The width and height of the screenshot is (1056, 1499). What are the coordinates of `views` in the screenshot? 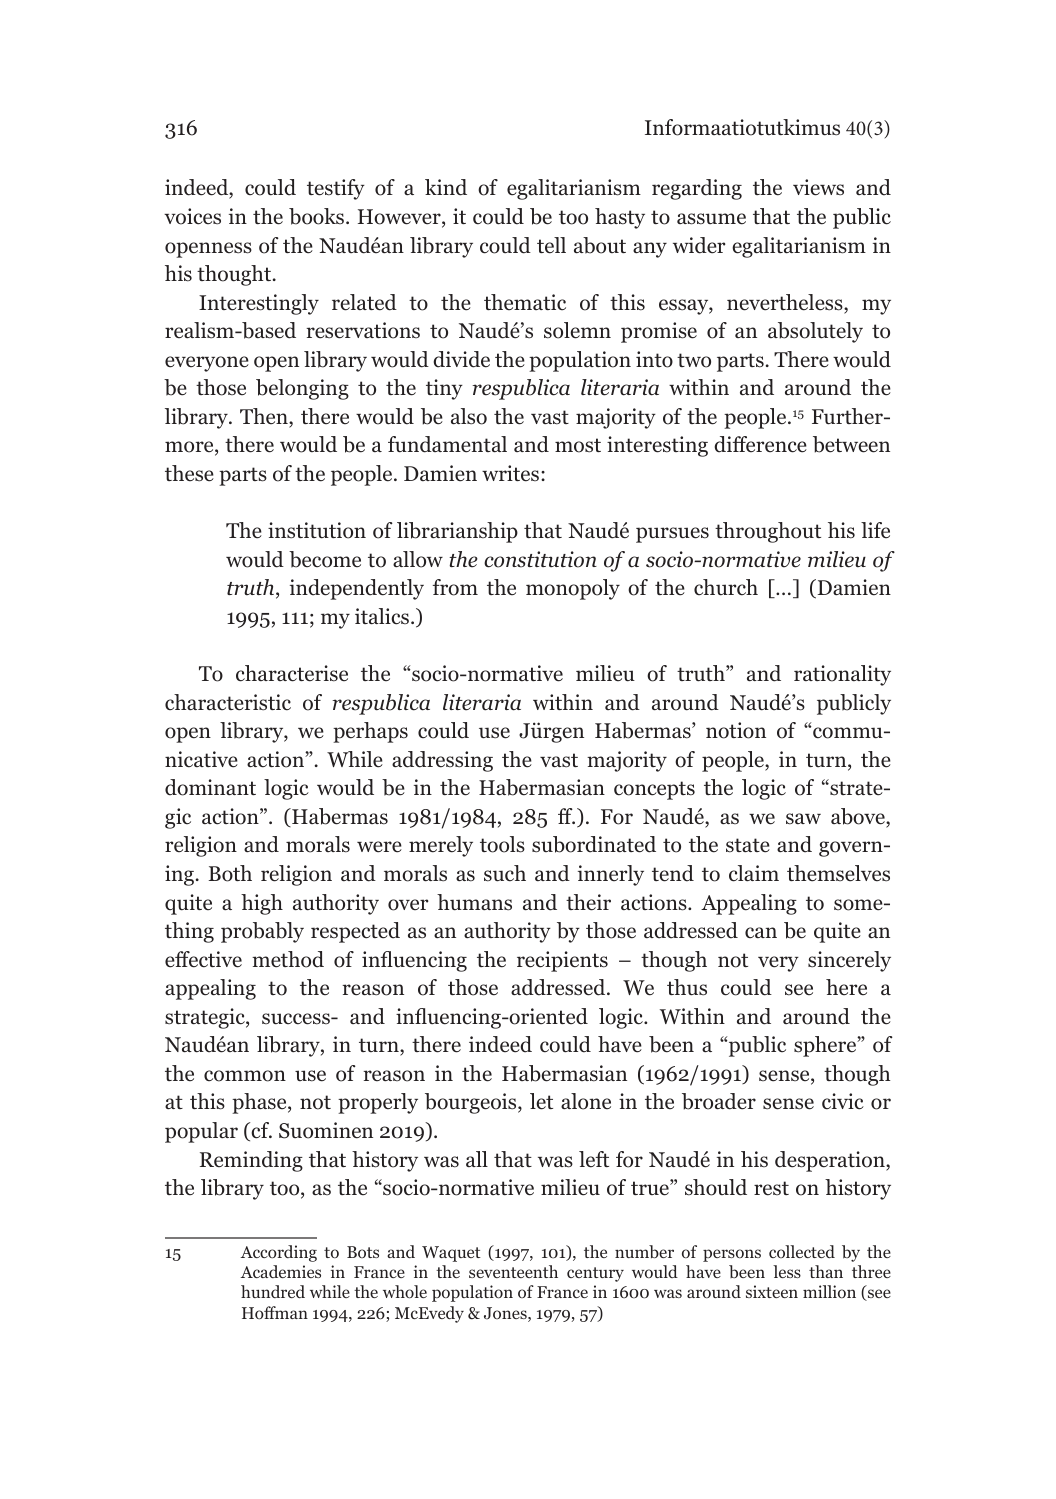 It's located at (818, 187).
